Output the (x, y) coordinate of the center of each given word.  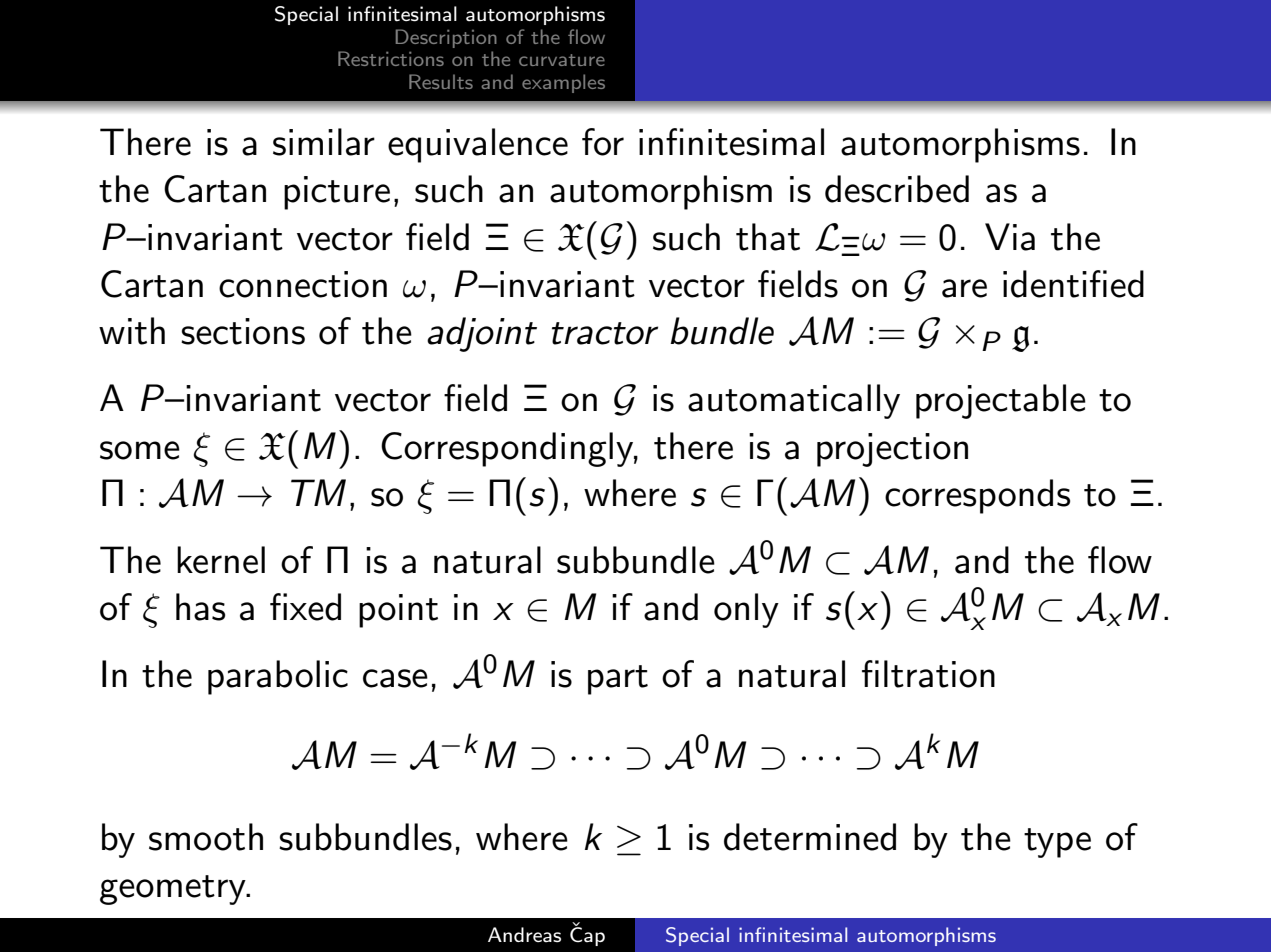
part (618, 680)
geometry (174, 890)
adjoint (482, 334)
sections (243, 331)
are (964, 288)
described (897, 189)
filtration (928, 674)
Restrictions (391, 58)
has (200, 607)
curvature (562, 60)
